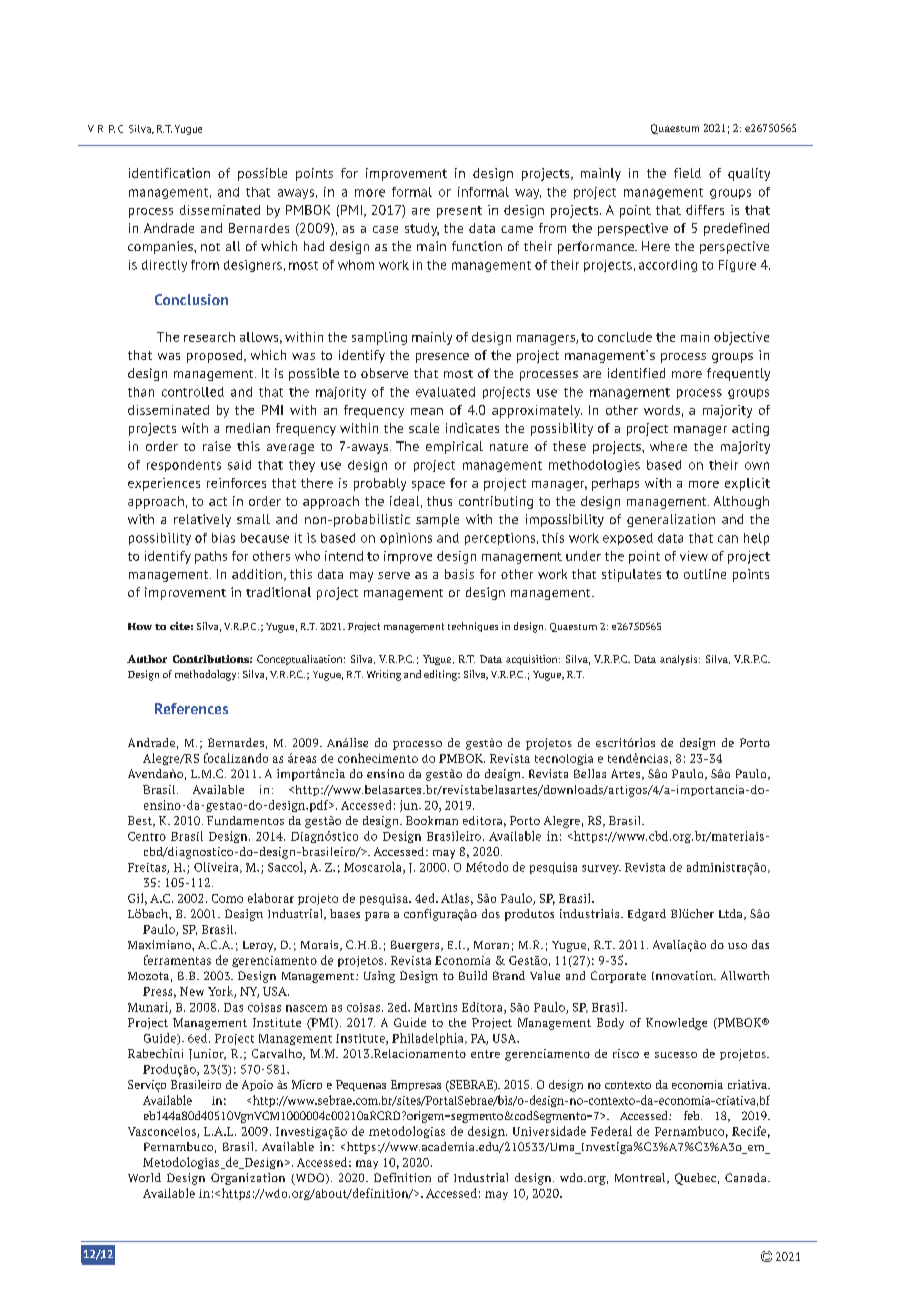 Image resolution: width=924 pixels, height=1308 pixels. I want to click on differs, so click(705, 210).
